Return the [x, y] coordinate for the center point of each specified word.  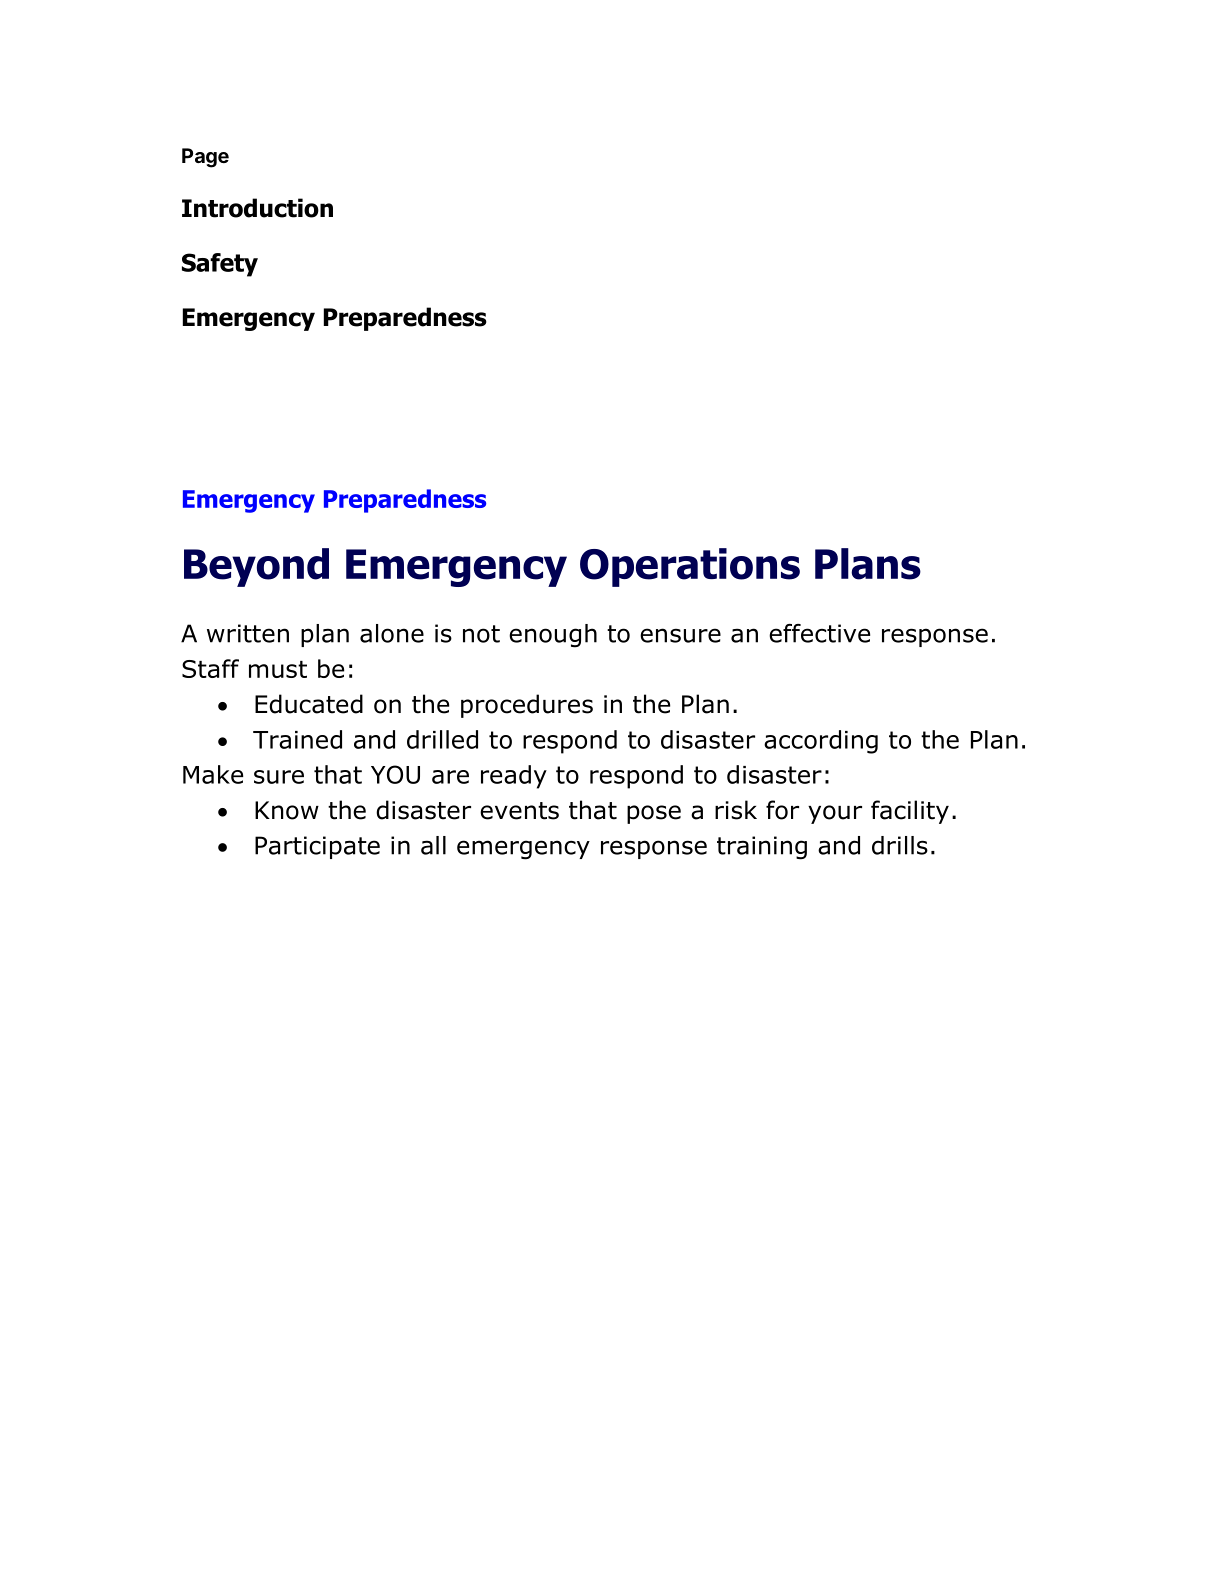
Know [287, 810]
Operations [690, 567]
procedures [527, 706]
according [821, 742]
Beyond [256, 567]
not [481, 634]
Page [205, 158]
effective [819, 633]
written [248, 633]
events [519, 811]
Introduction [257, 208]
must [278, 669]
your [835, 814]
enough [553, 636]
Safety [220, 265]
